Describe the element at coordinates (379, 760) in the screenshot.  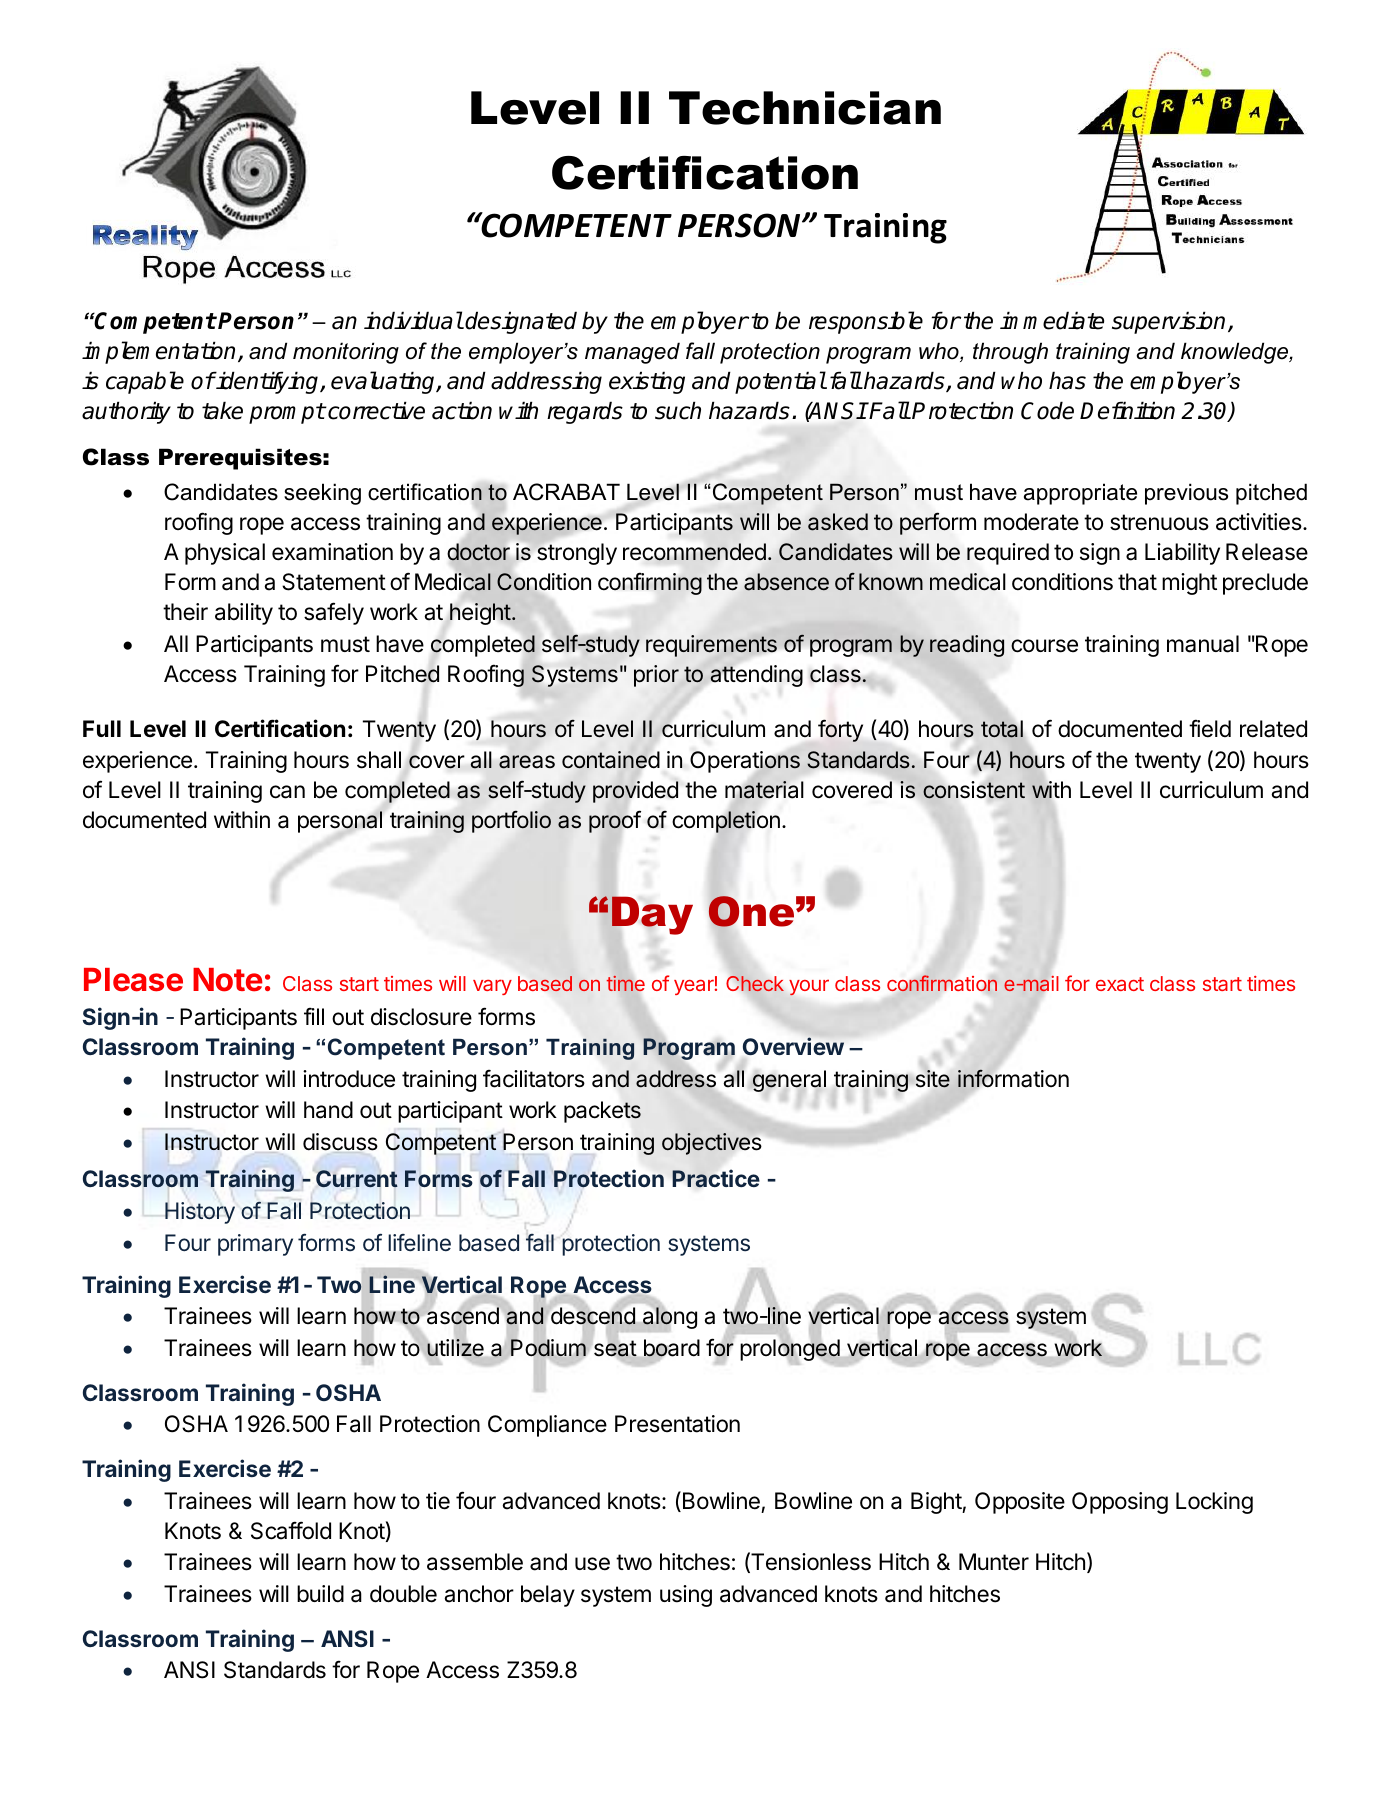
I see `shall` at that location.
